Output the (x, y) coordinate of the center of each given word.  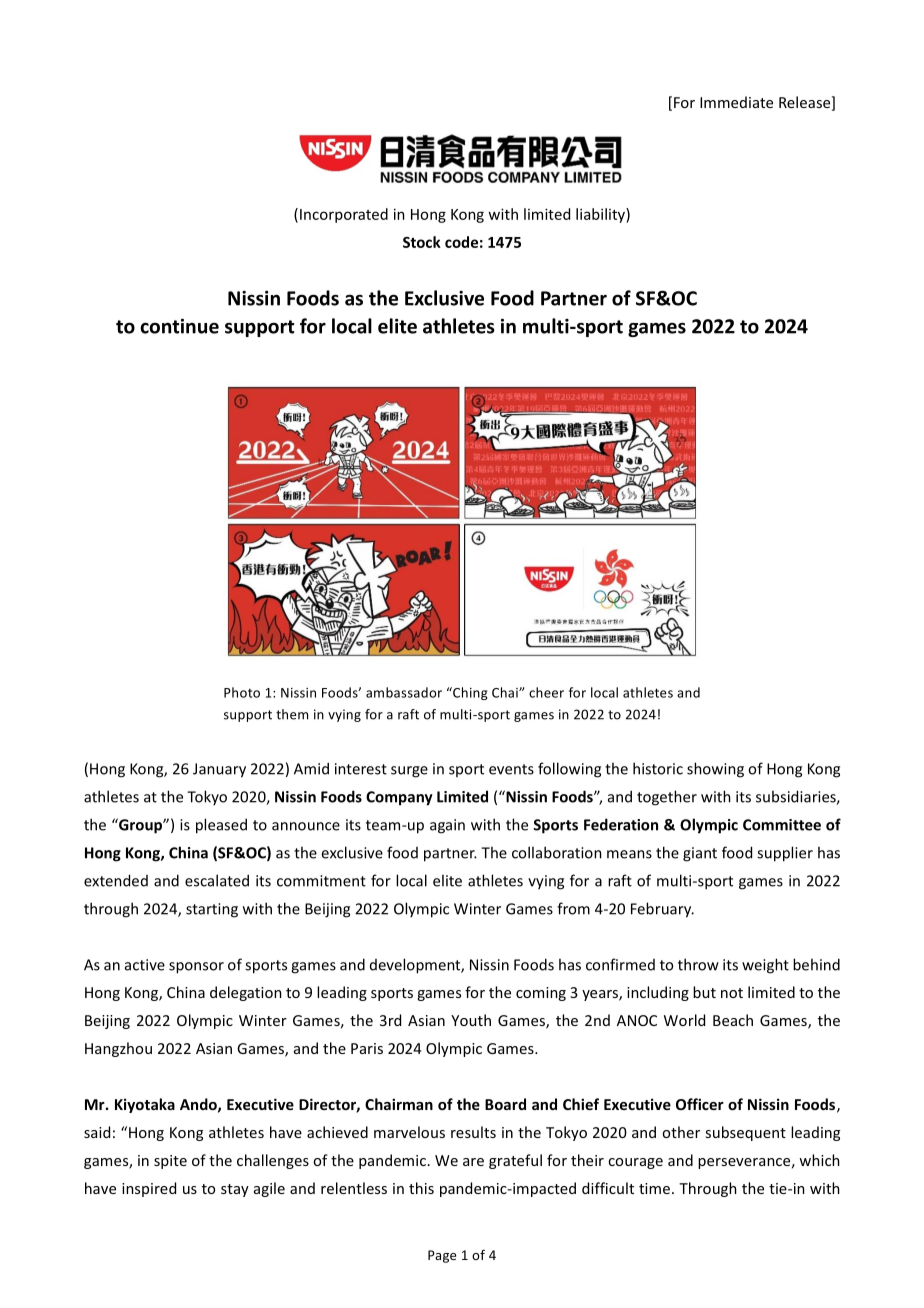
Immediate (736, 102)
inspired (149, 1189)
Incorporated (344, 215)
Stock (422, 242)
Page (442, 1256)
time (654, 1188)
